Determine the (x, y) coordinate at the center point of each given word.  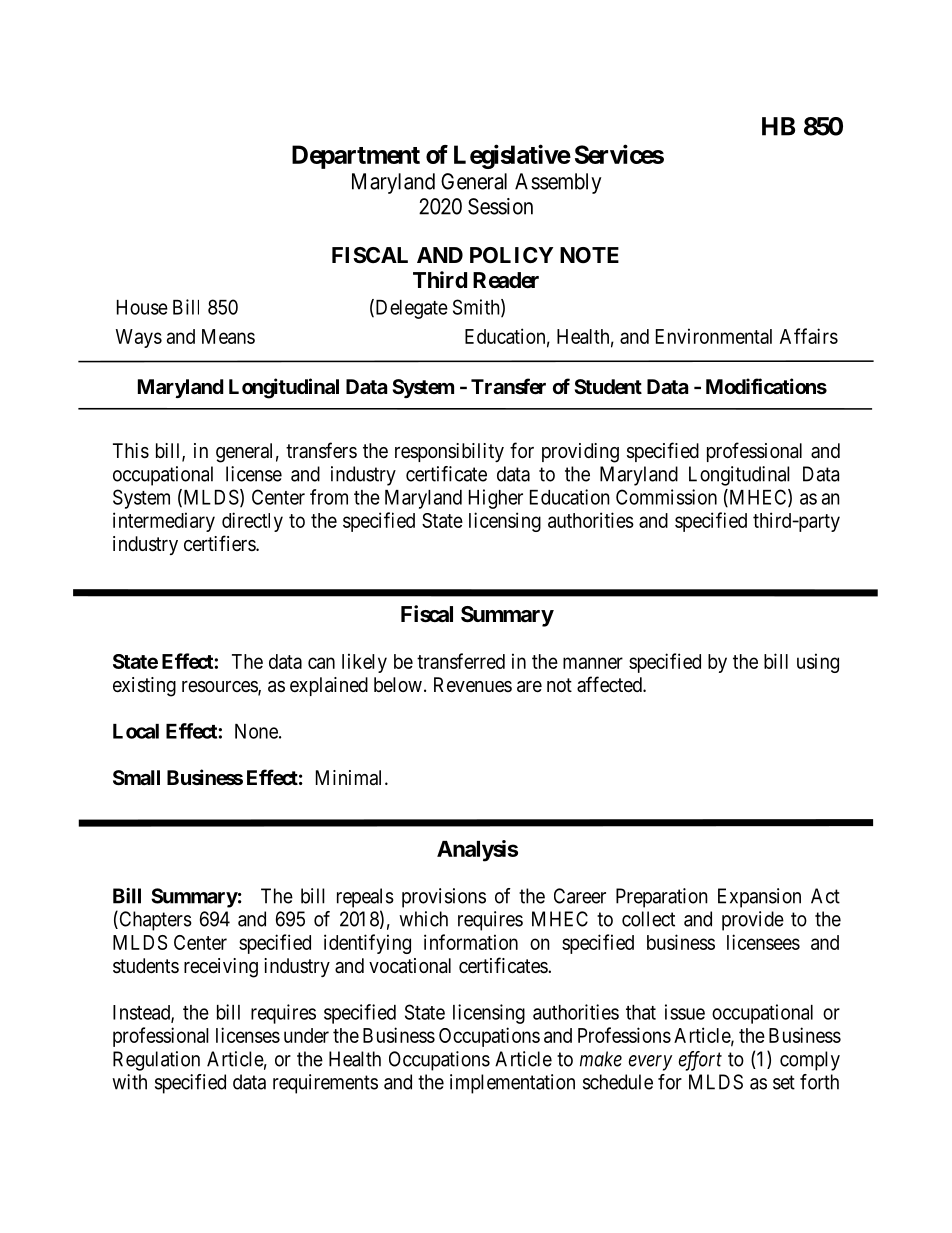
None (256, 731)
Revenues (473, 685)
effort (700, 1061)
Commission (666, 497)
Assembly (558, 183)
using (818, 663)
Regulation (156, 1061)
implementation (512, 1084)
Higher (496, 499)
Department (356, 157)
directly (252, 522)
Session (500, 206)
